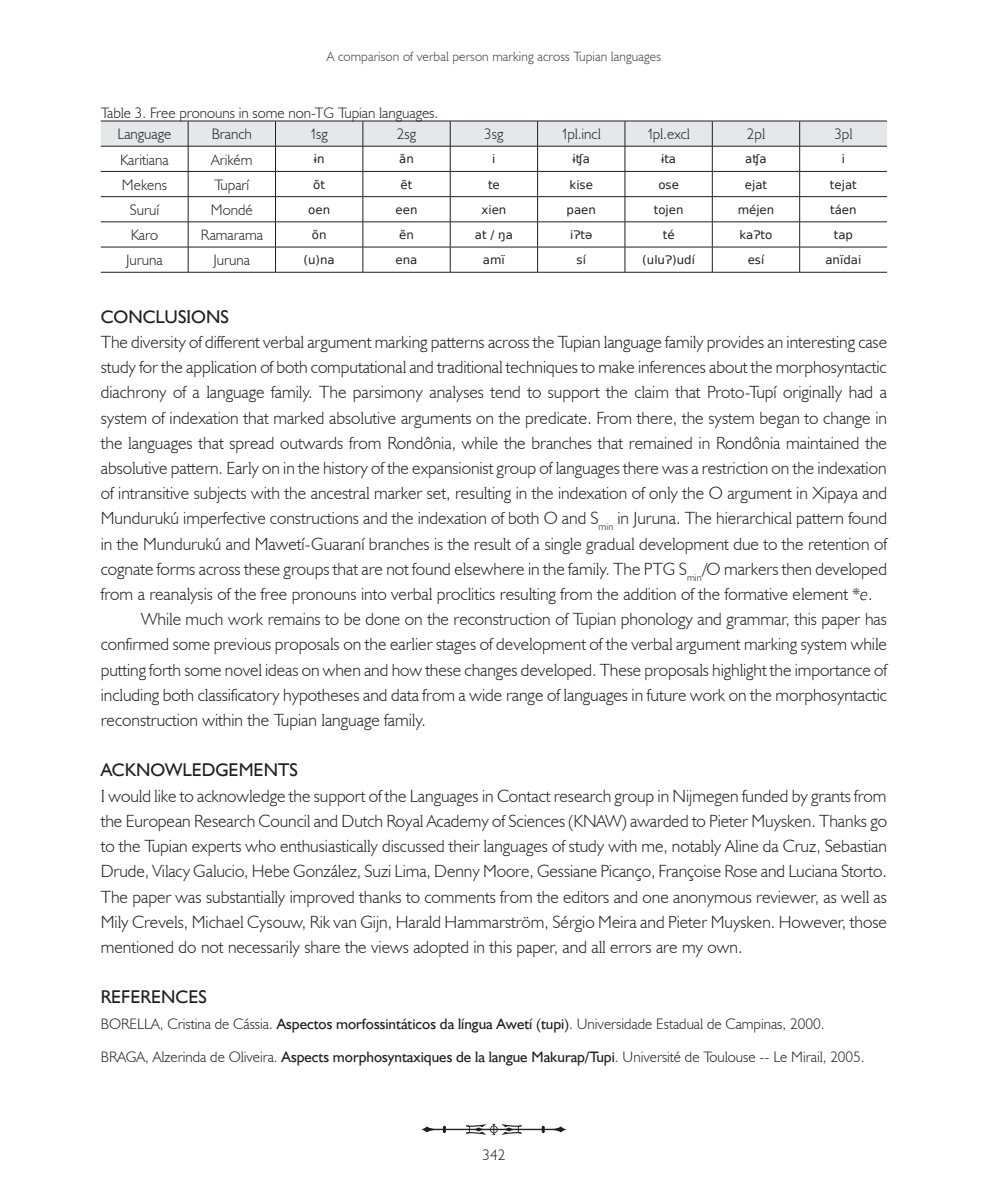 The height and width of the screenshot is (1200, 1008). What do you see at coordinates (368, 58) in the screenshot?
I see `comparison` at bounding box center [368, 58].
